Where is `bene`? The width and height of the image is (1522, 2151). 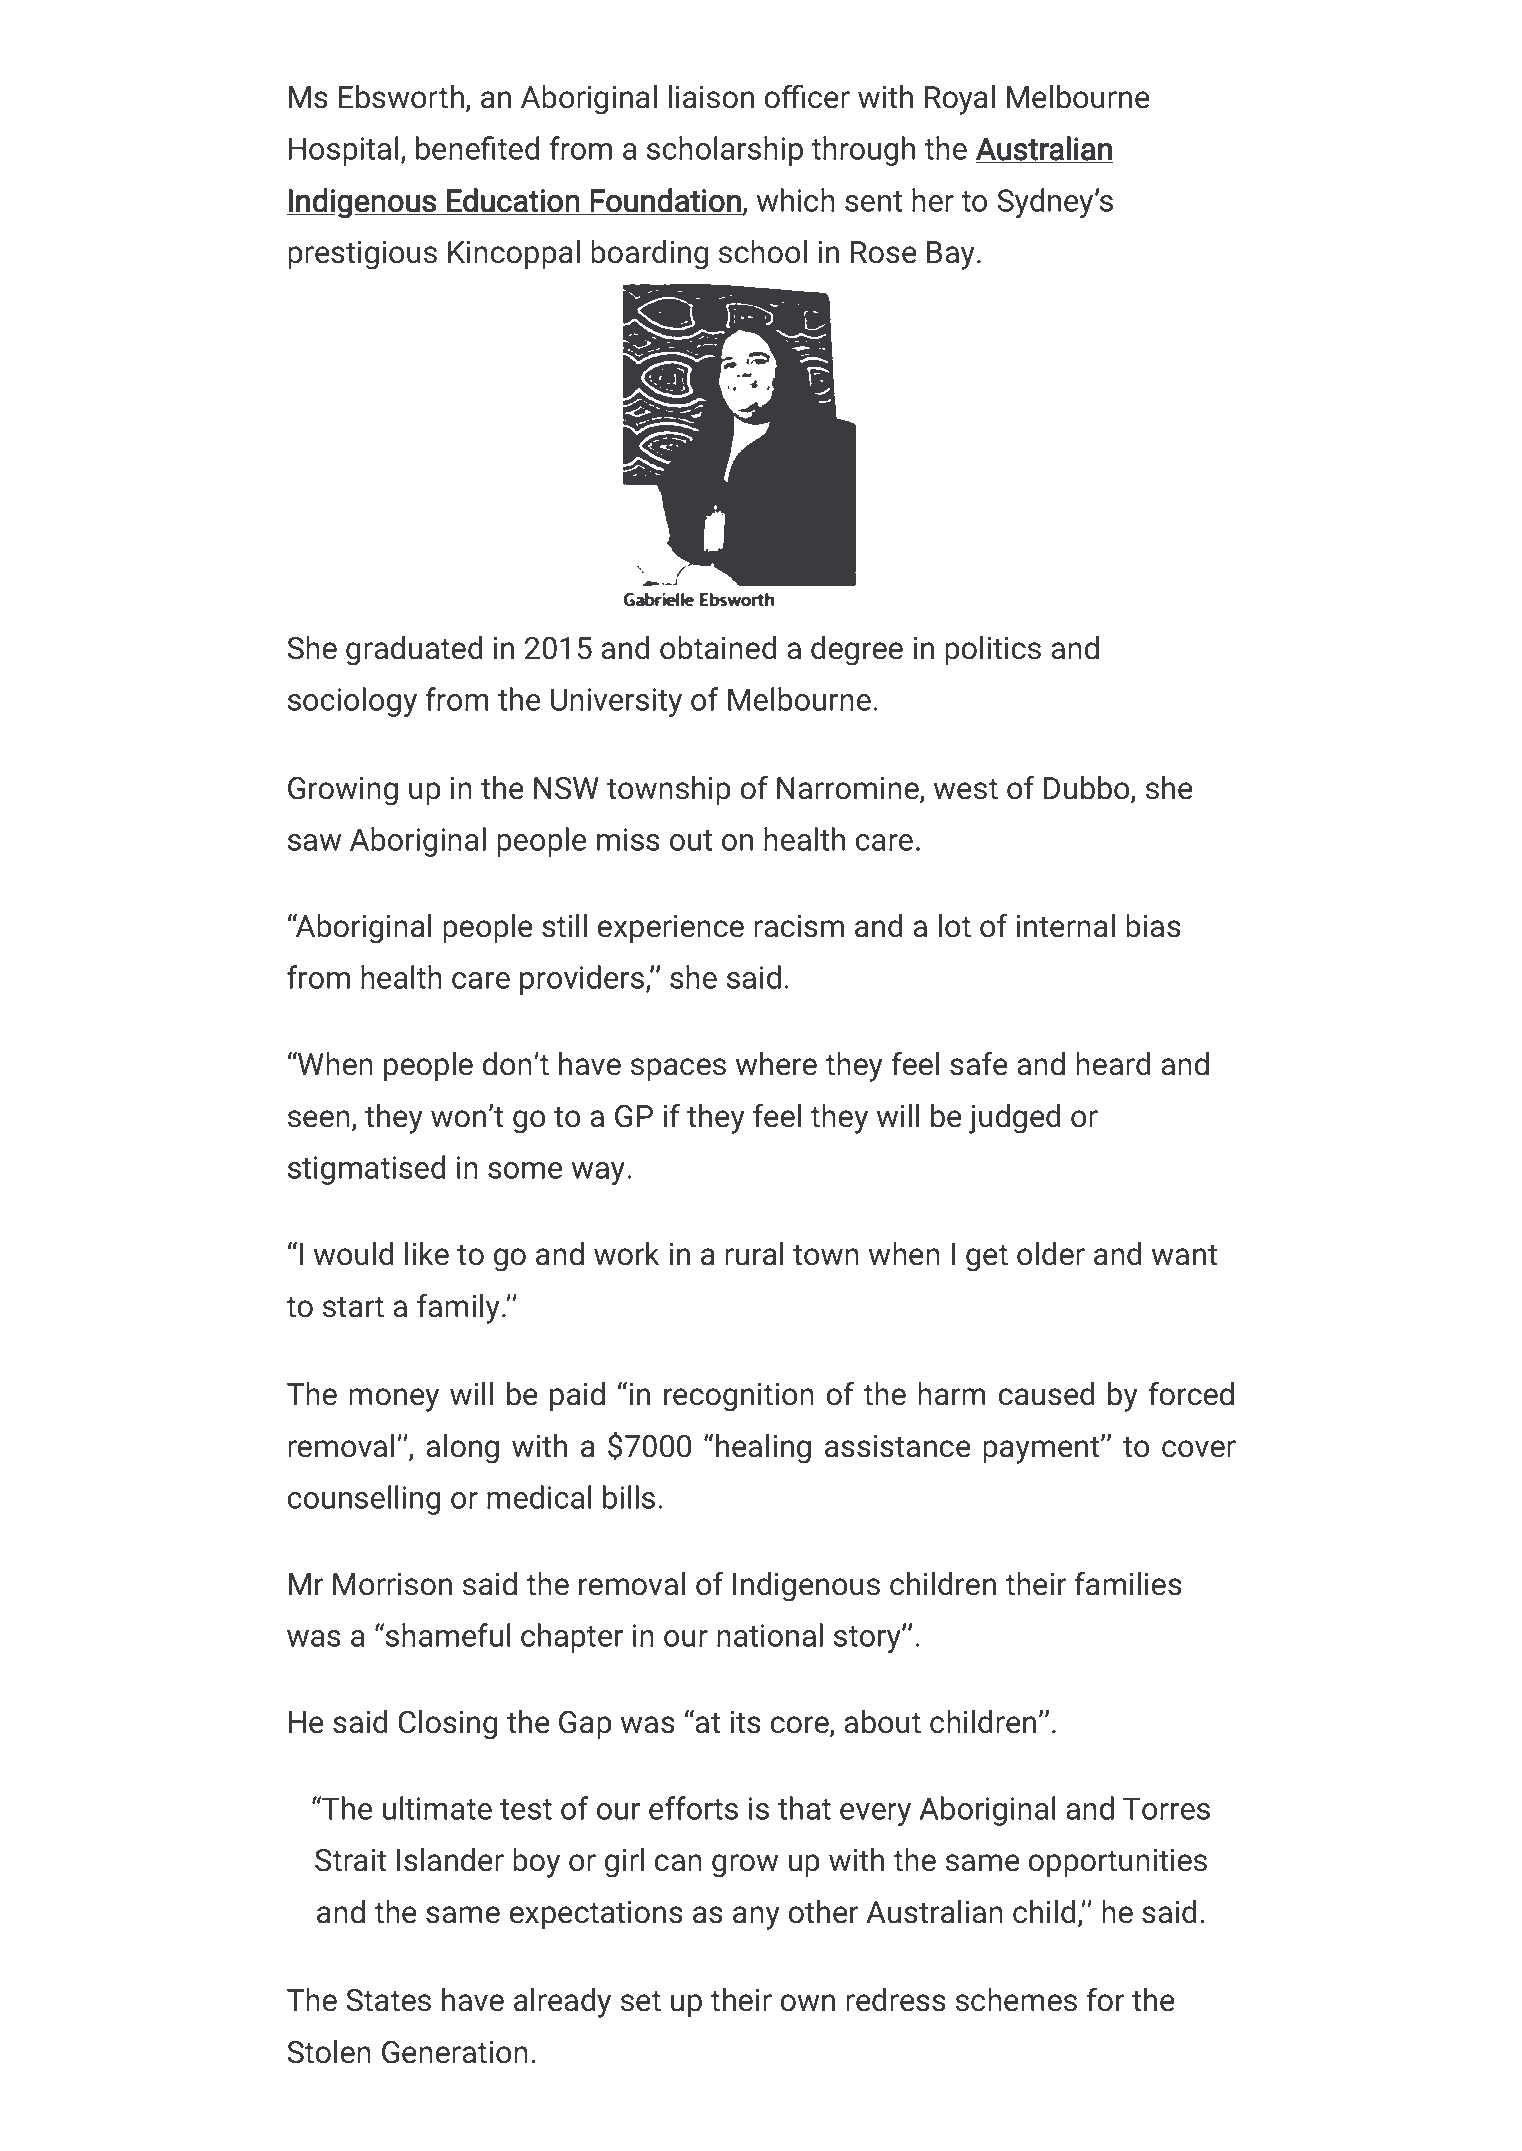 bene is located at coordinates (449, 148).
